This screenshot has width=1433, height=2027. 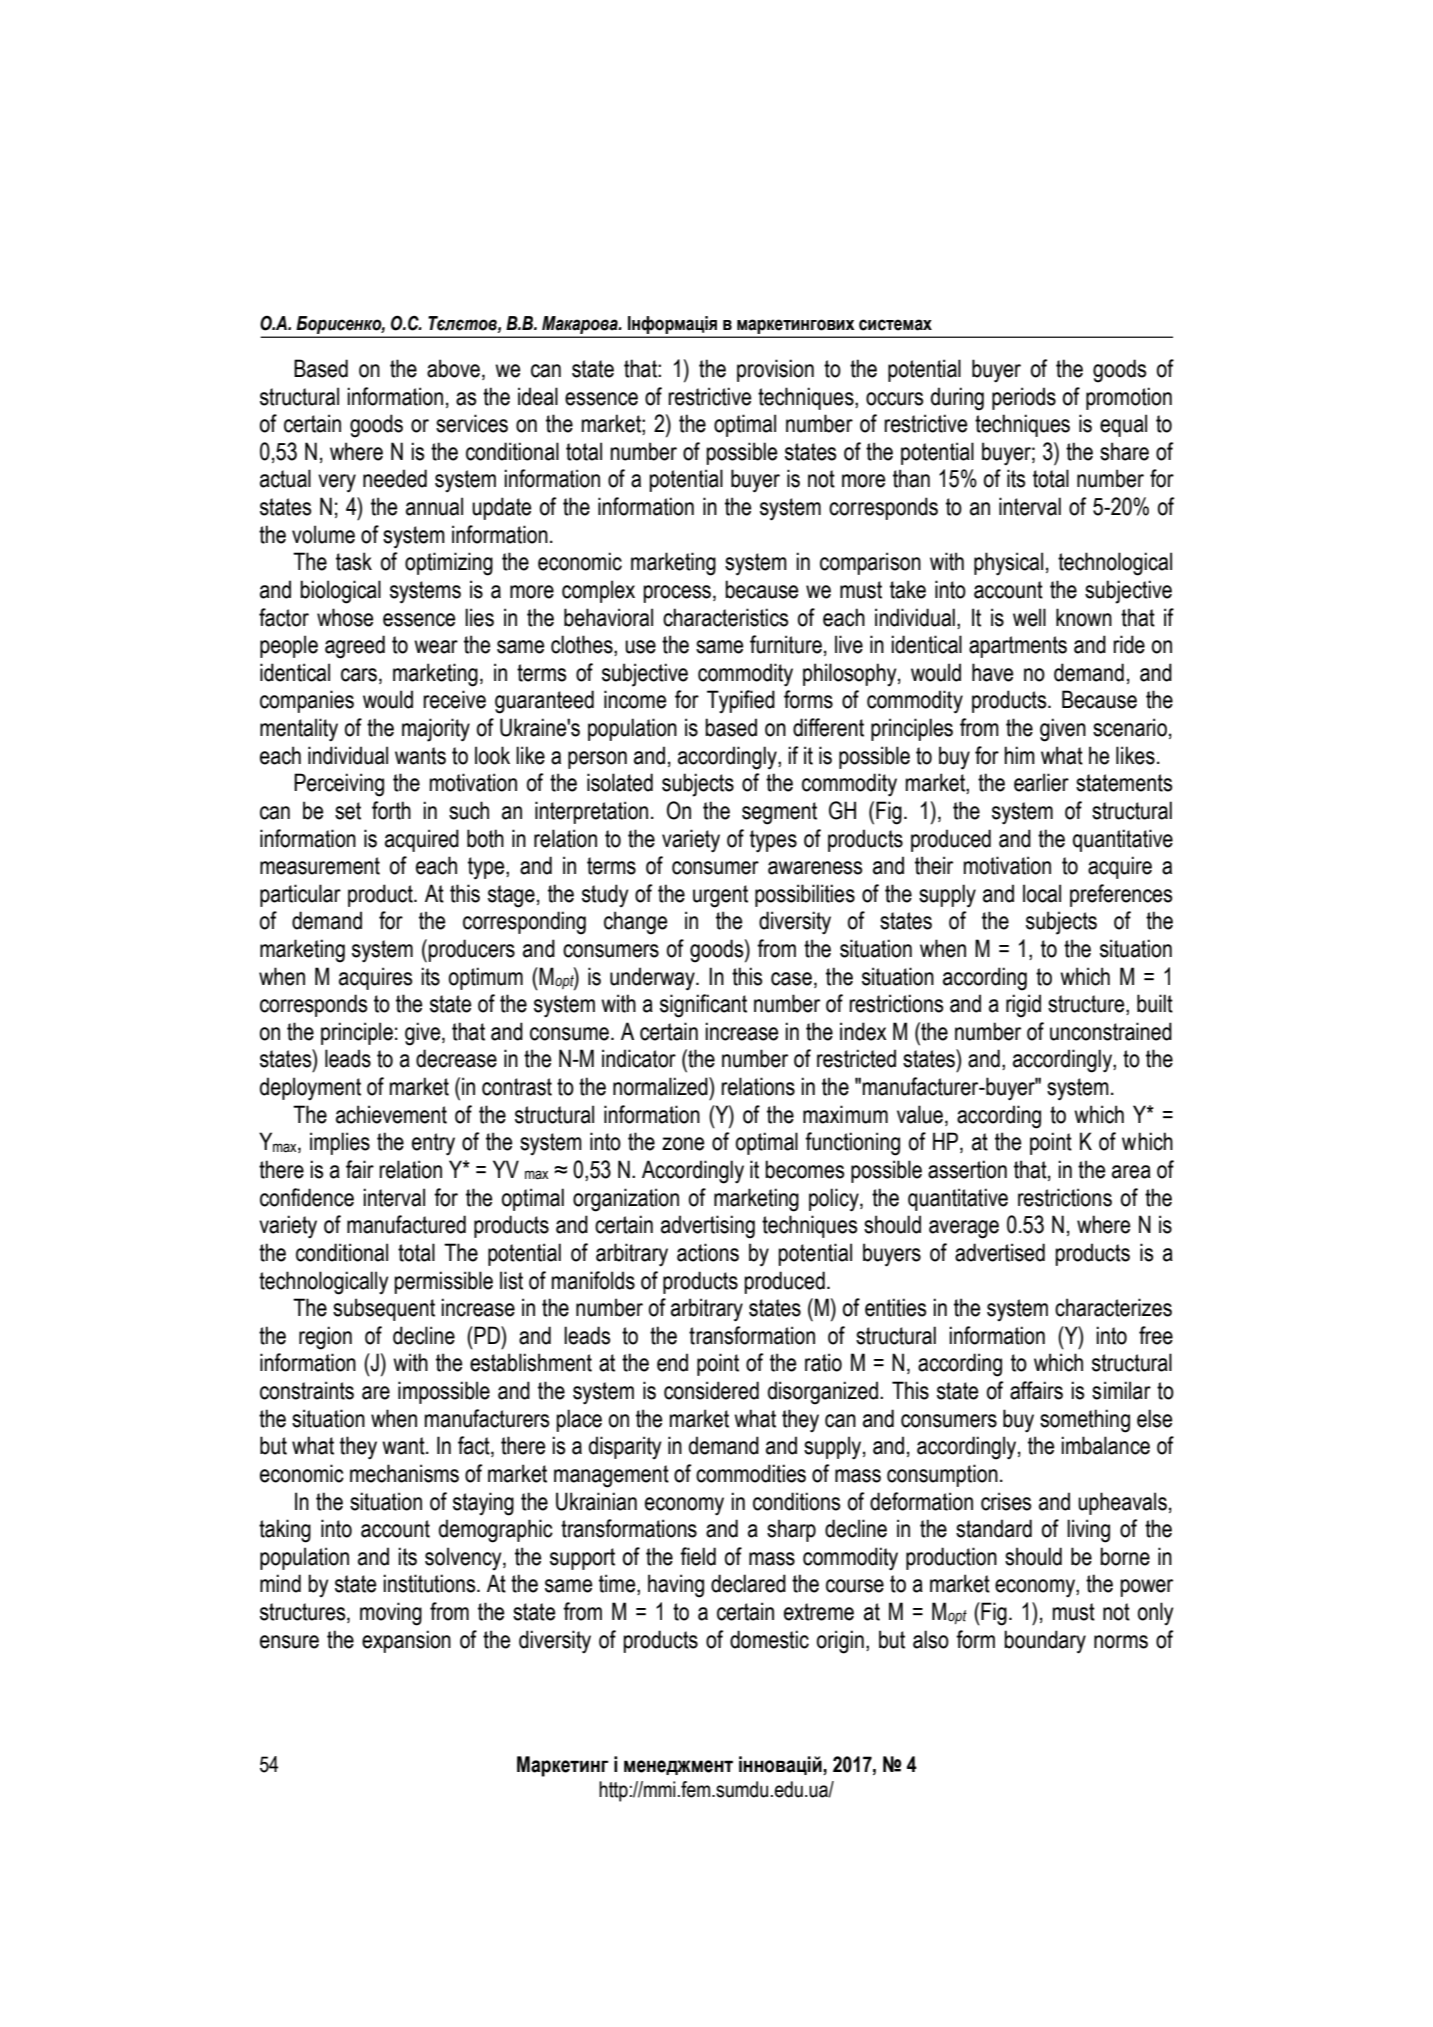 What do you see at coordinates (325, 1338) in the screenshot?
I see `region` at bounding box center [325, 1338].
